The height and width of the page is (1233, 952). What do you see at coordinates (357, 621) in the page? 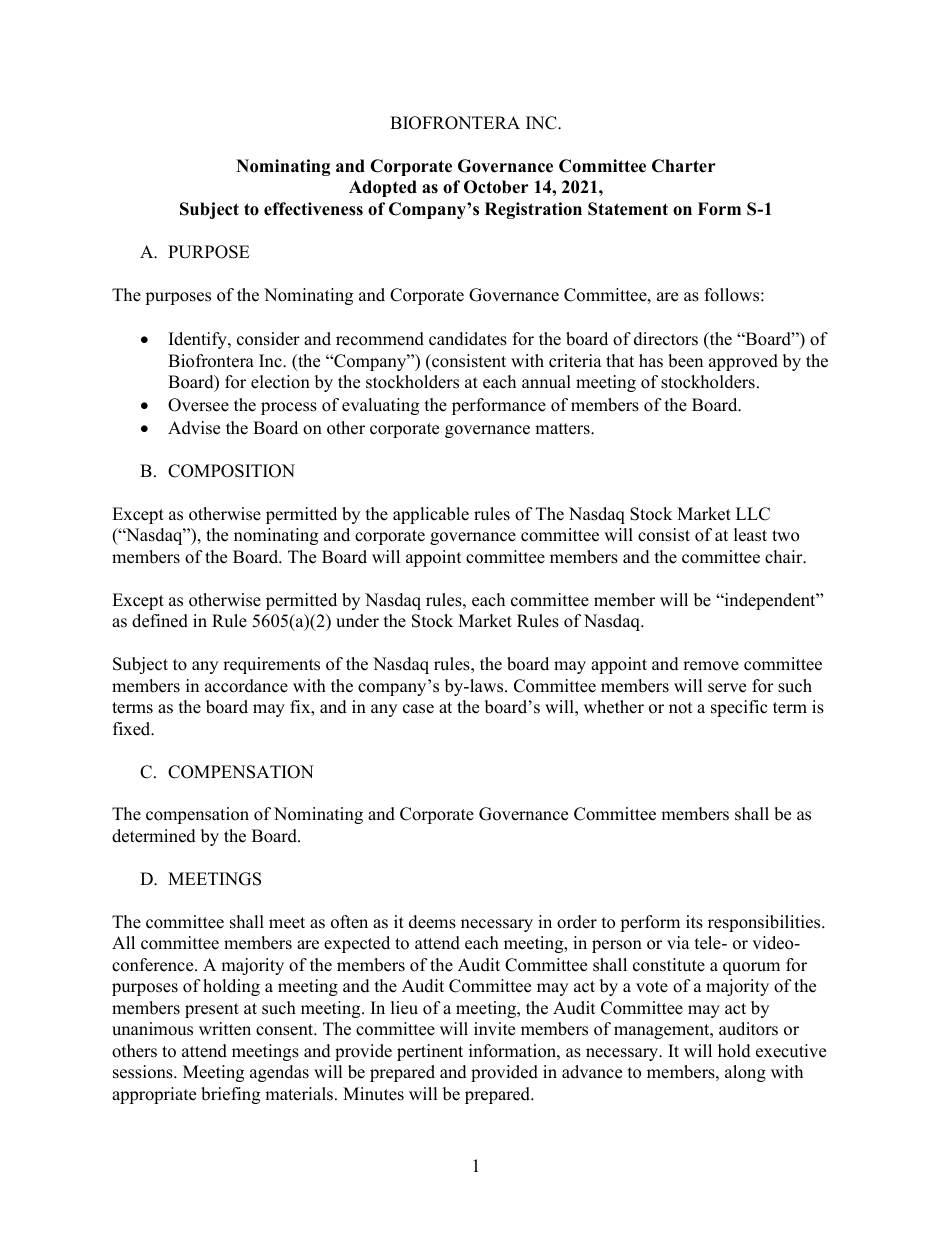
I see `under` at bounding box center [357, 621].
